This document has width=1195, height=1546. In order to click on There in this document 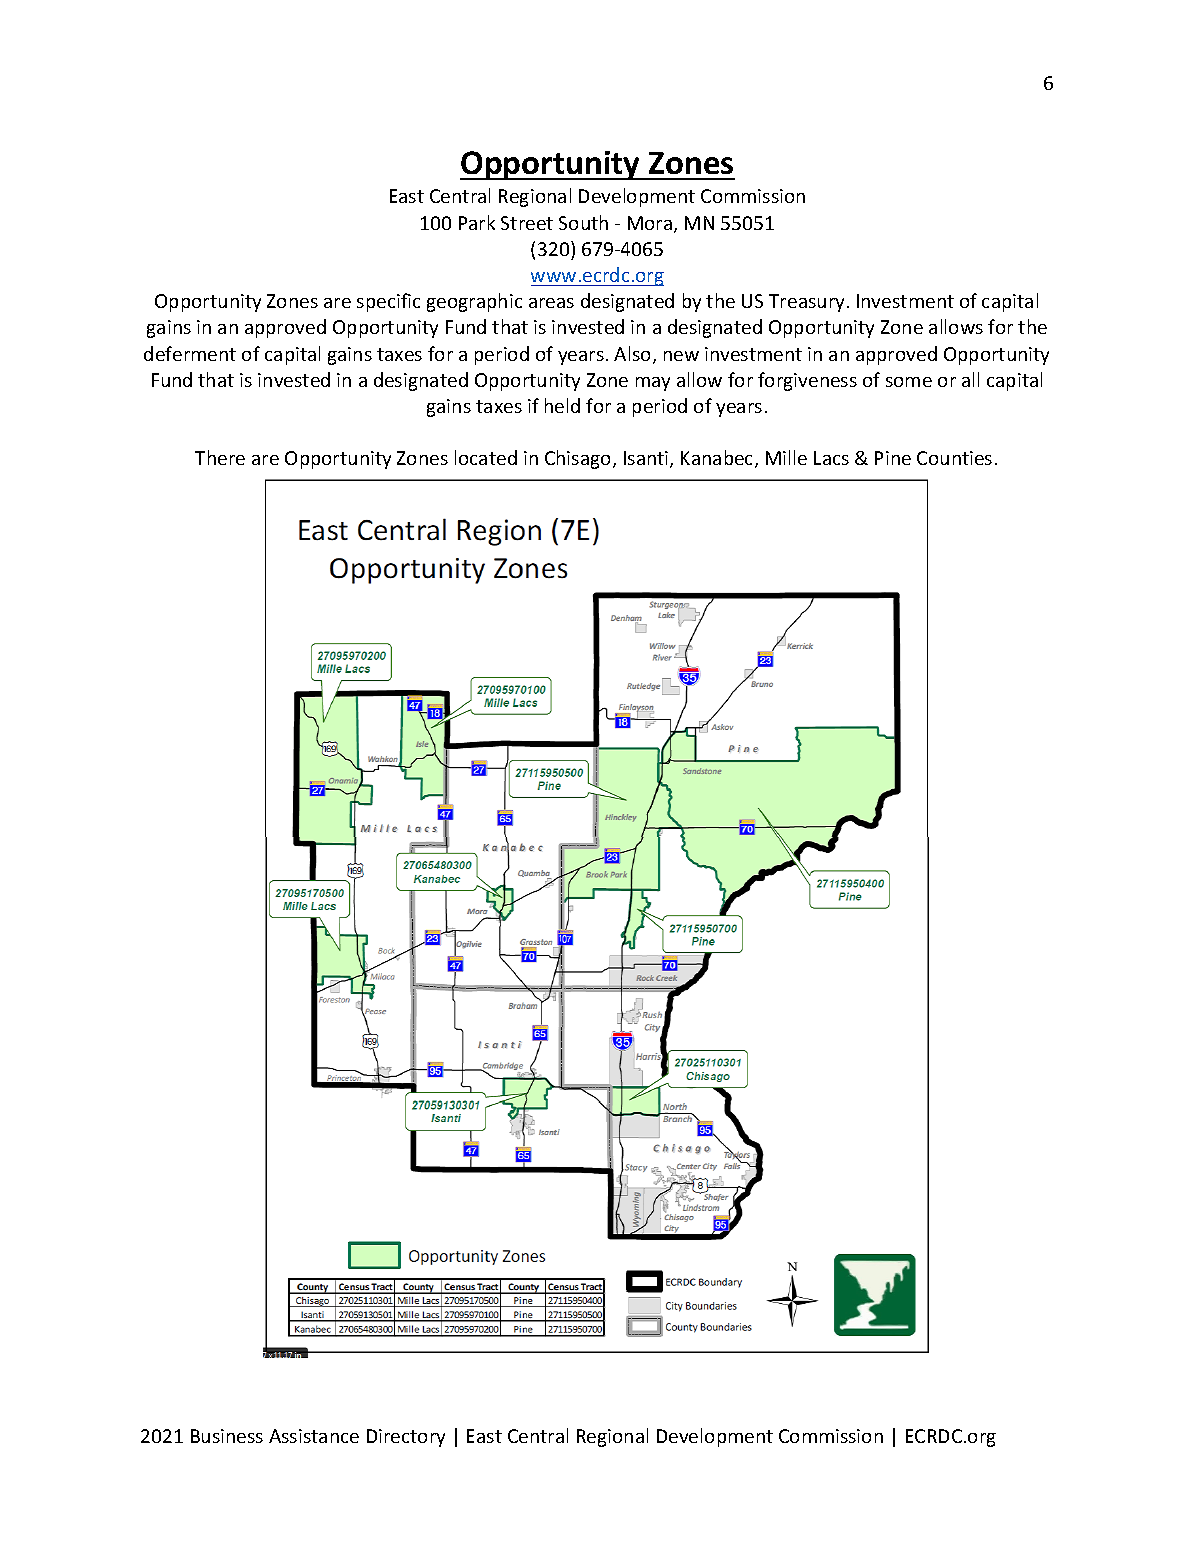, I will do `click(220, 457)`.
